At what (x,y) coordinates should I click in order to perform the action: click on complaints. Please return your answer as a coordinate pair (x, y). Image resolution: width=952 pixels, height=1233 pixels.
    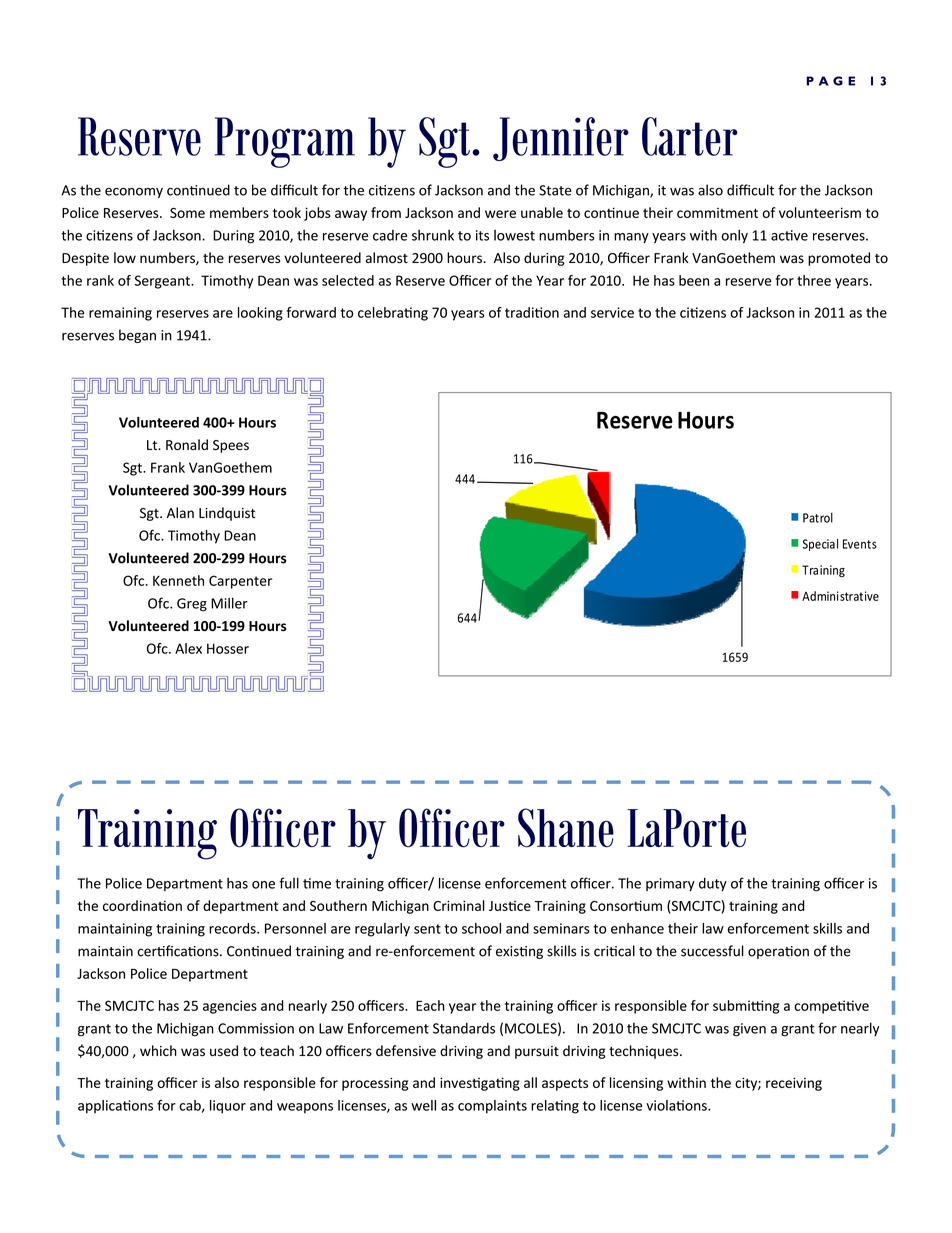
    Looking at the image, I should click on (492, 1107).
